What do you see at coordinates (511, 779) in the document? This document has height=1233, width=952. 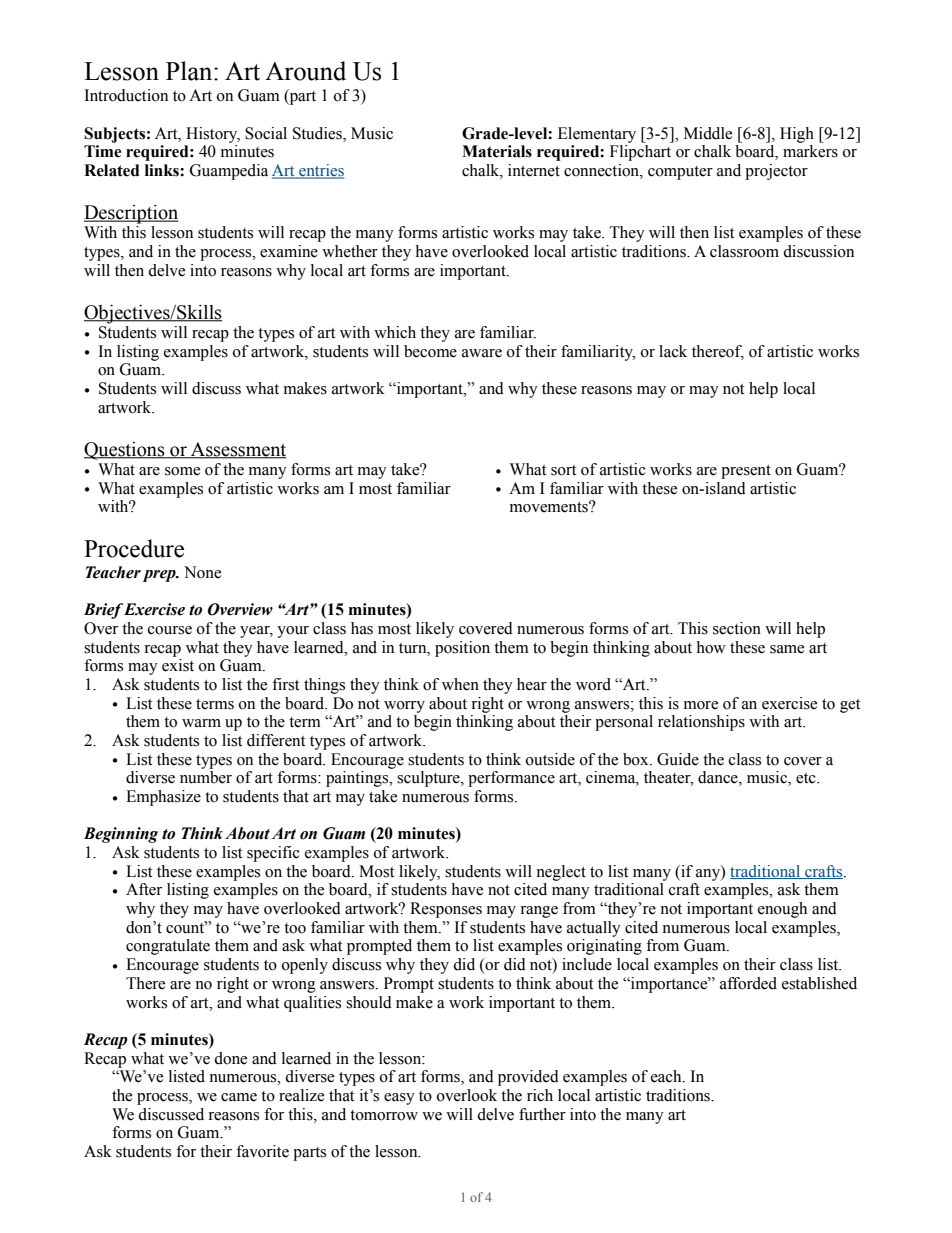 I see `performance` at bounding box center [511, 779].
